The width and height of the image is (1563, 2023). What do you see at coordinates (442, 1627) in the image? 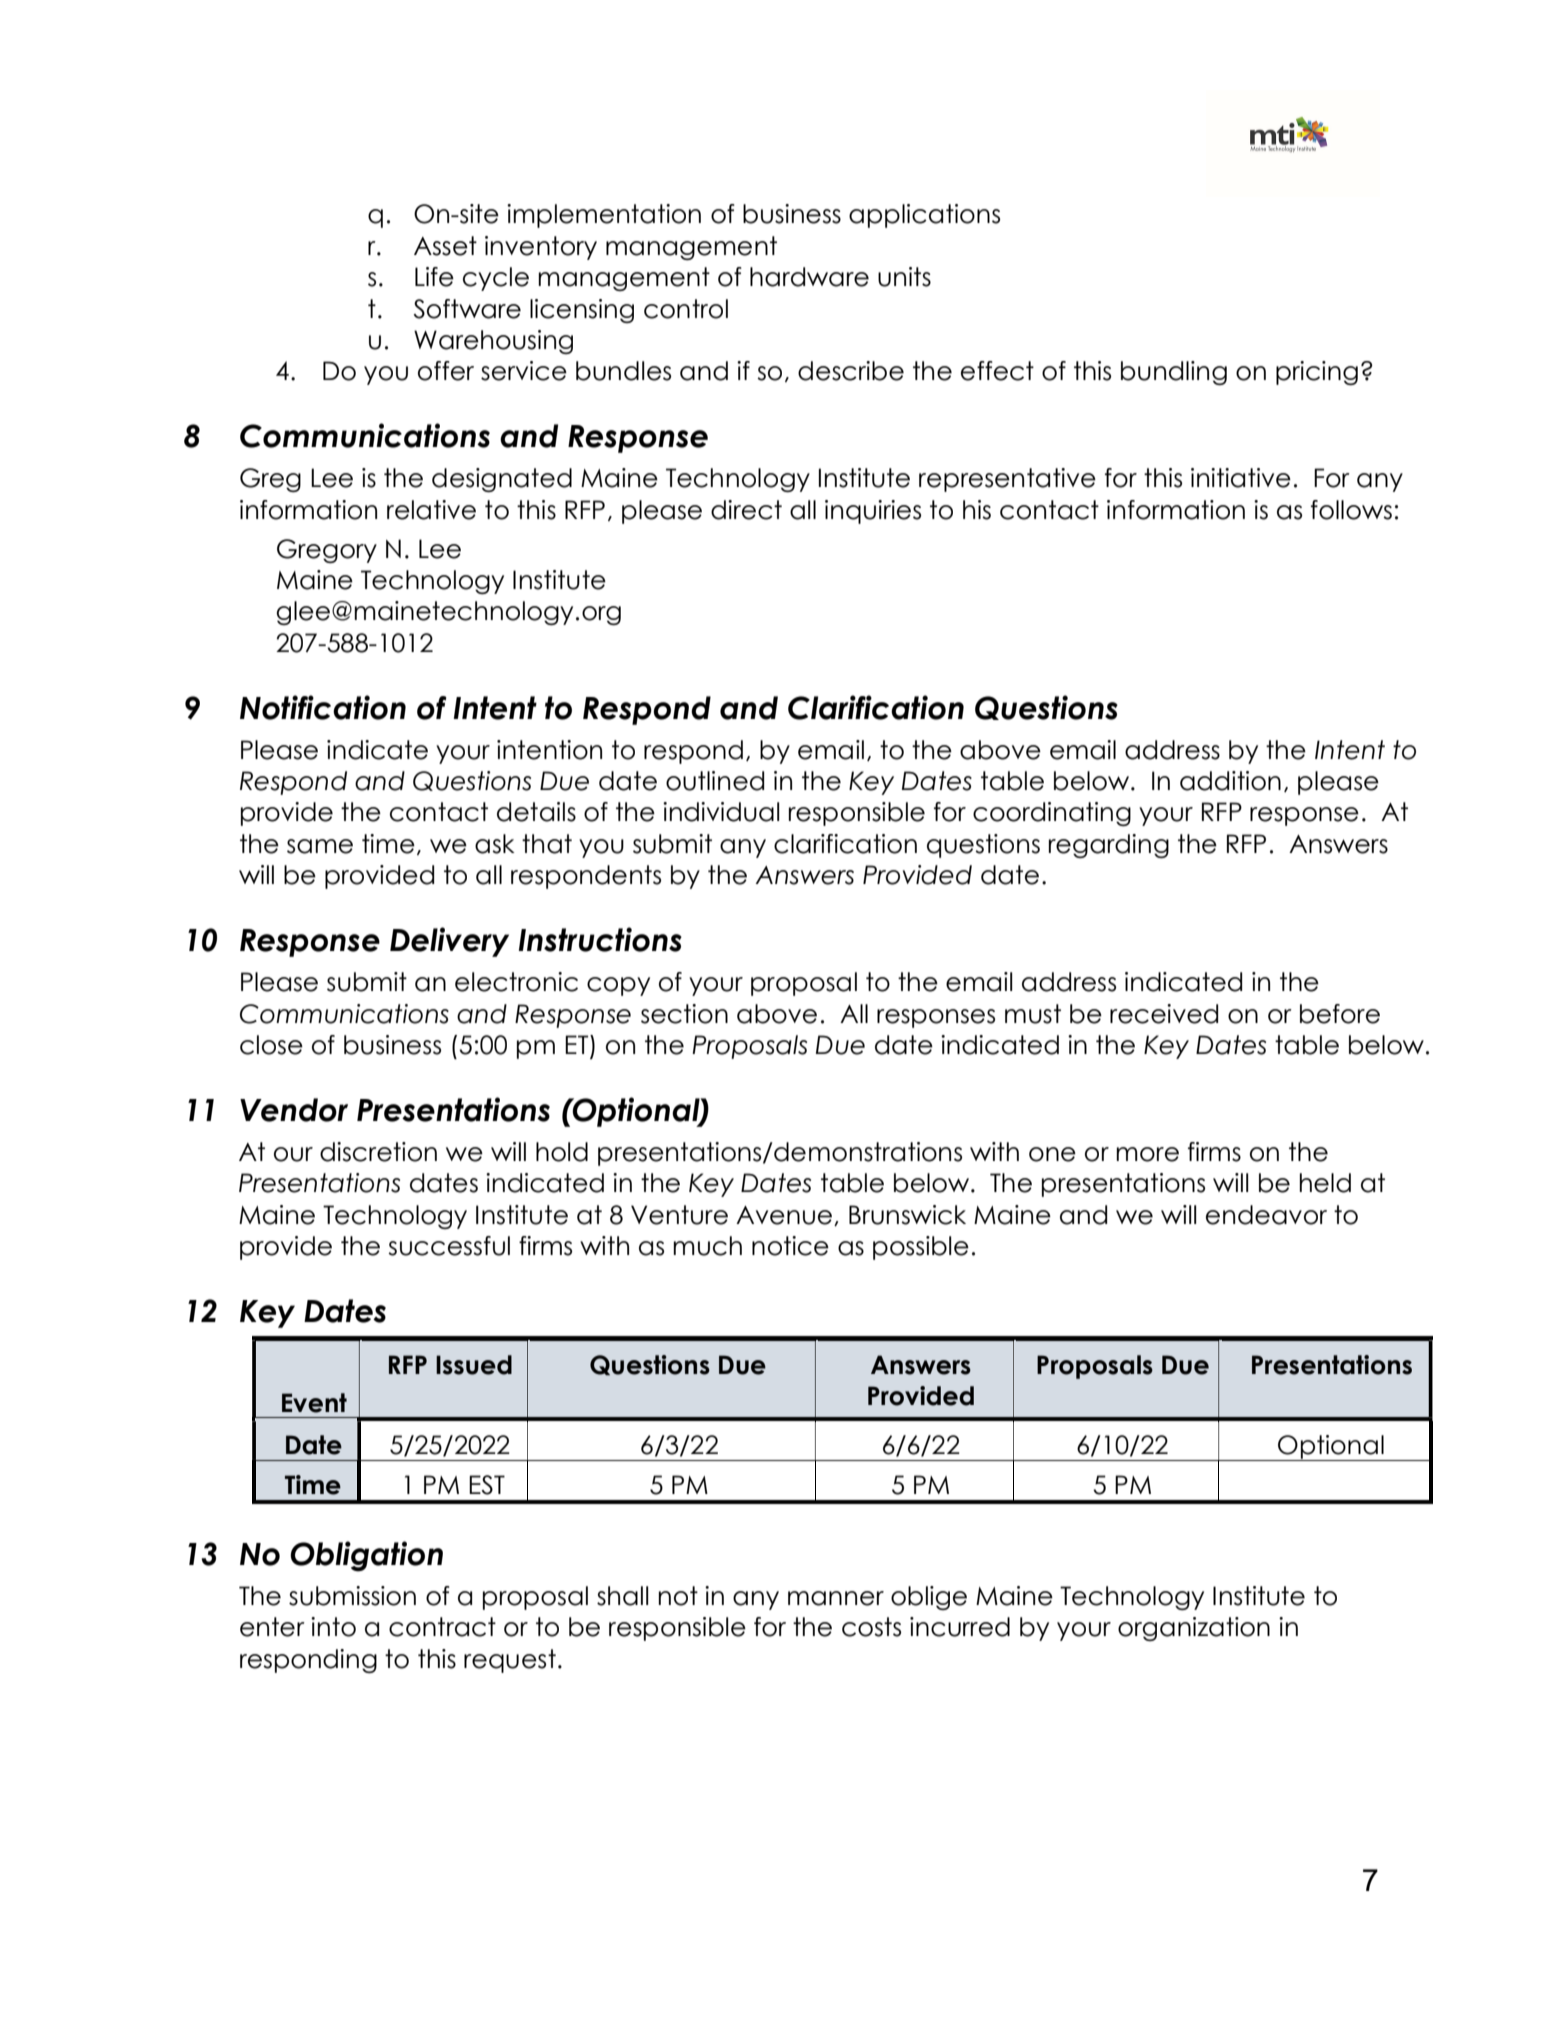
I see `contract` at bounding box center [442, 1627].
